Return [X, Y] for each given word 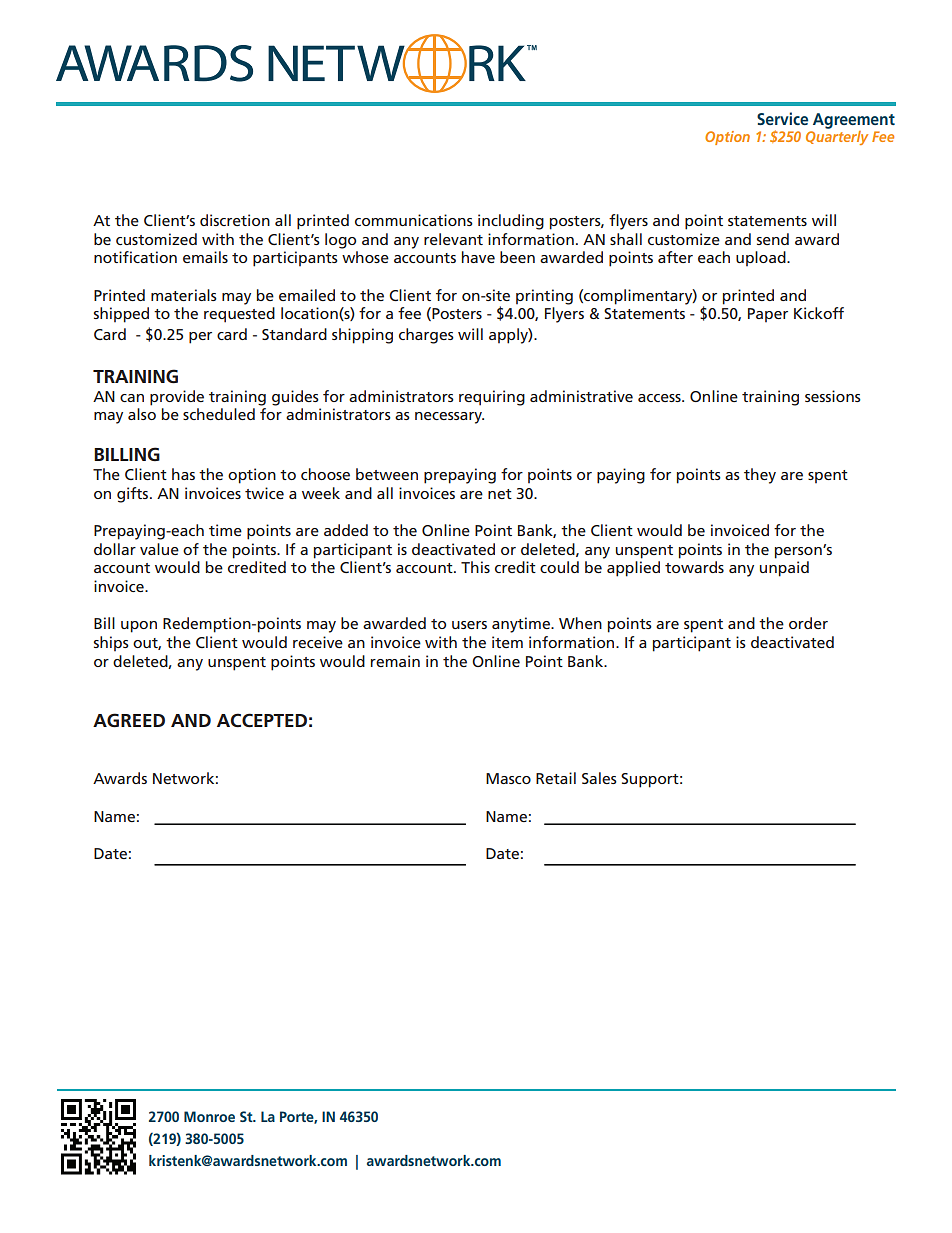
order [808, 623]
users [469, 625]
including [511, 222]
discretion [235, 220]
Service [782, 118]
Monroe [209, 1116]
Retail [556, 778]
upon [139, 627]
